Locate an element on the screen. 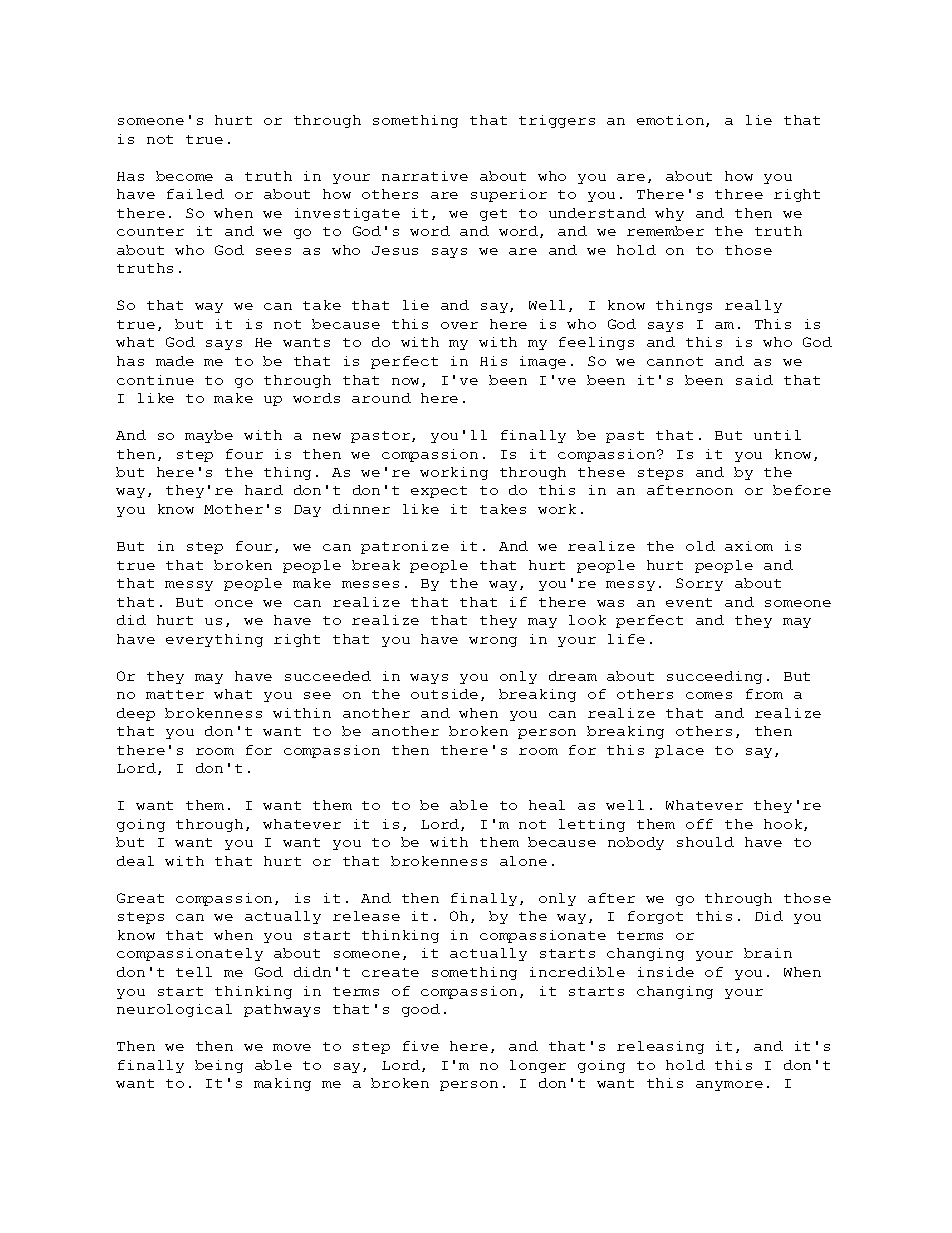 This screenshot has height=1233, width=952. three is located at coordinates (739, 194).
